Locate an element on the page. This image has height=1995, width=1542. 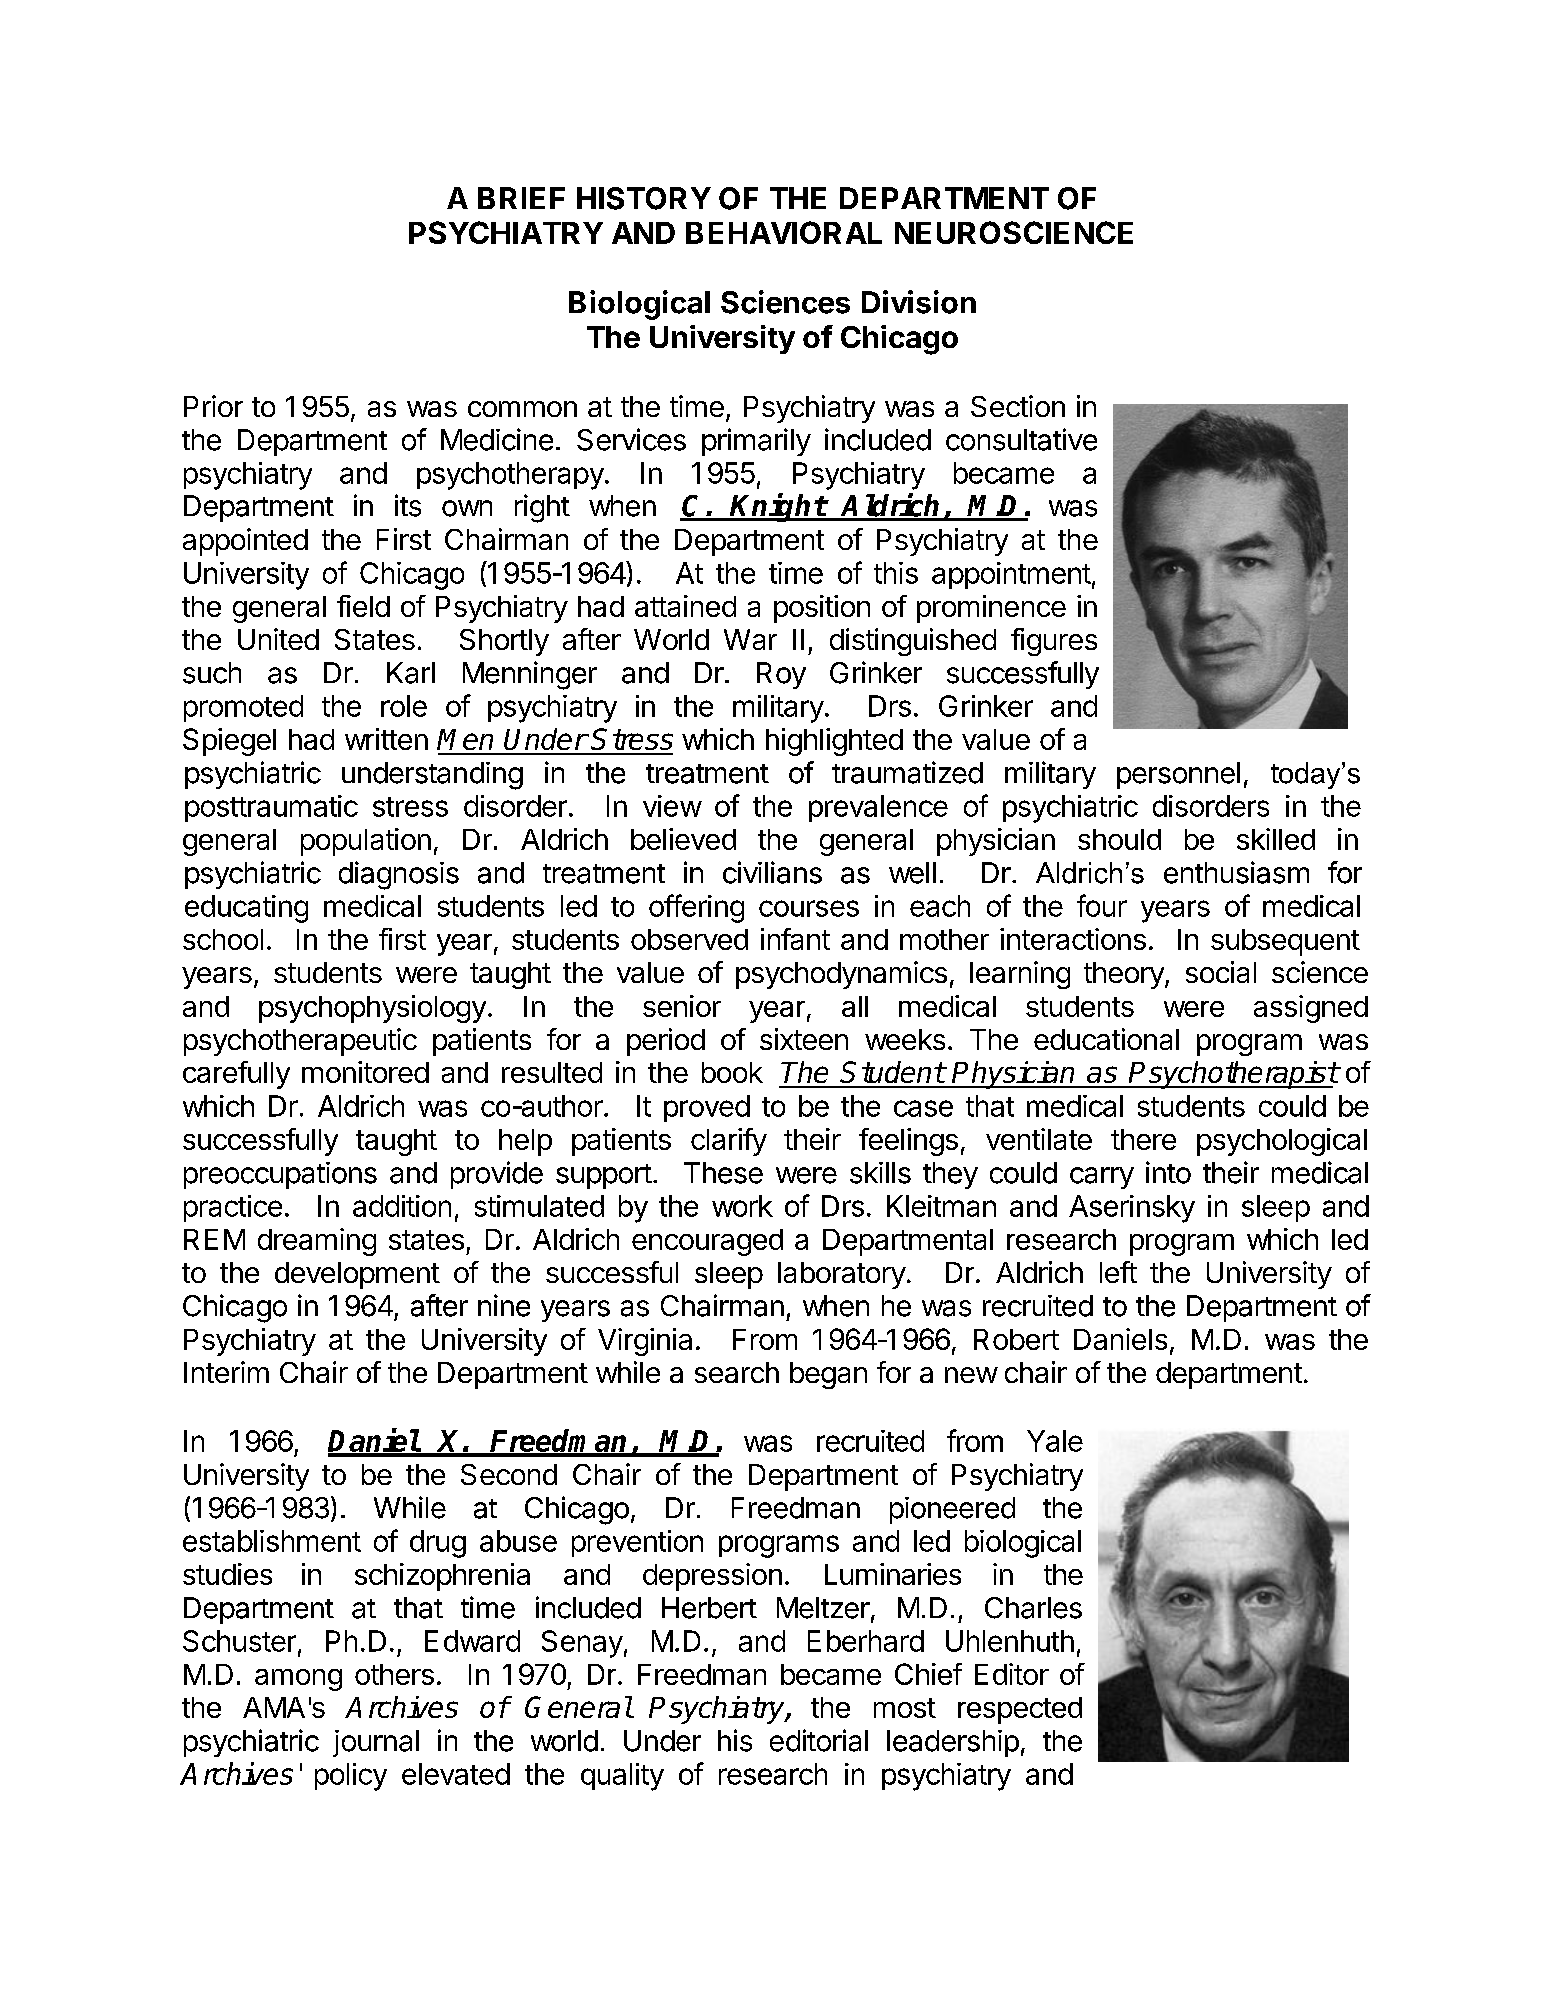
BEHAVIORAL is located at coordinates (784, 232).
